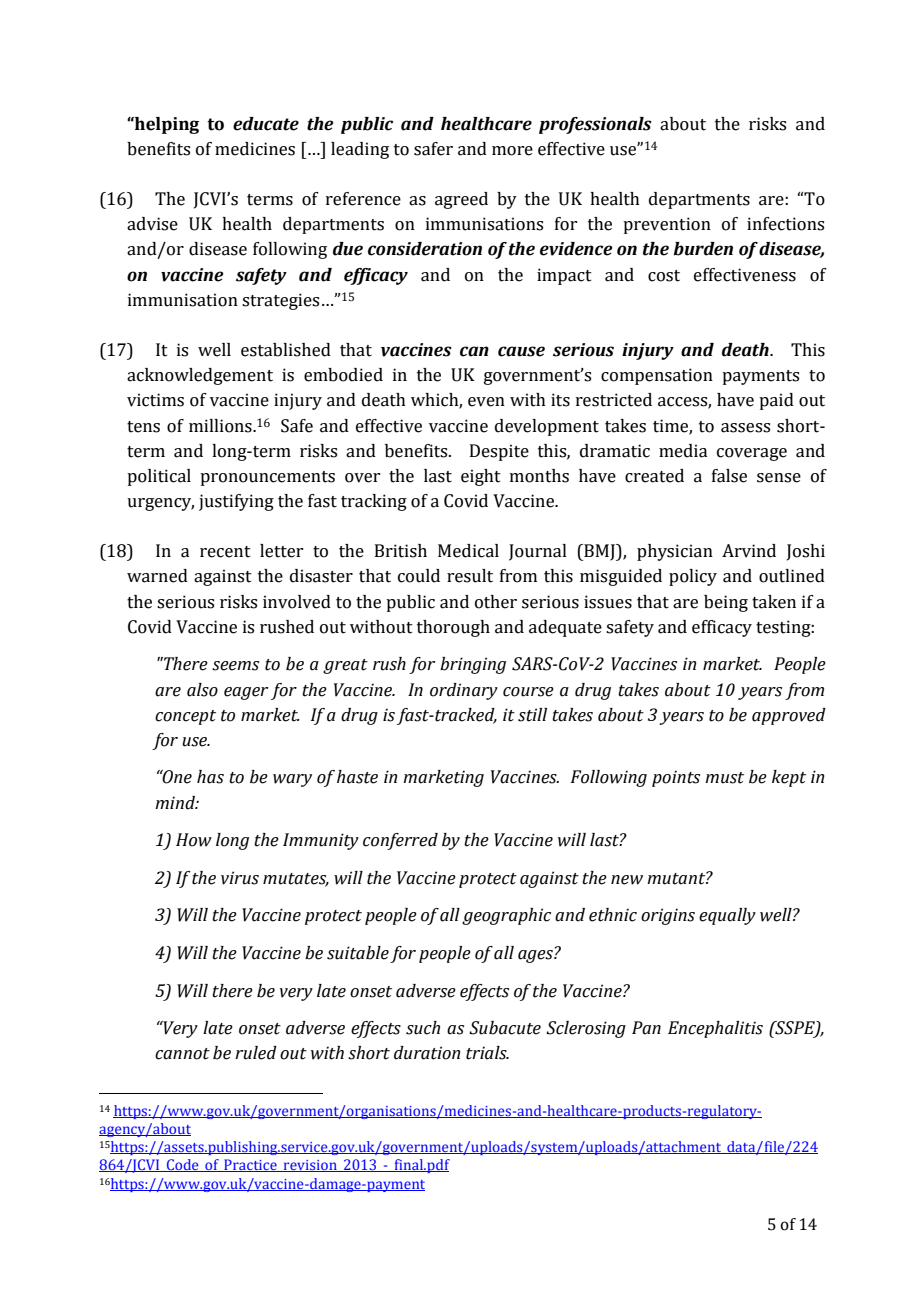  I want to click on more, so click(512, 151).
